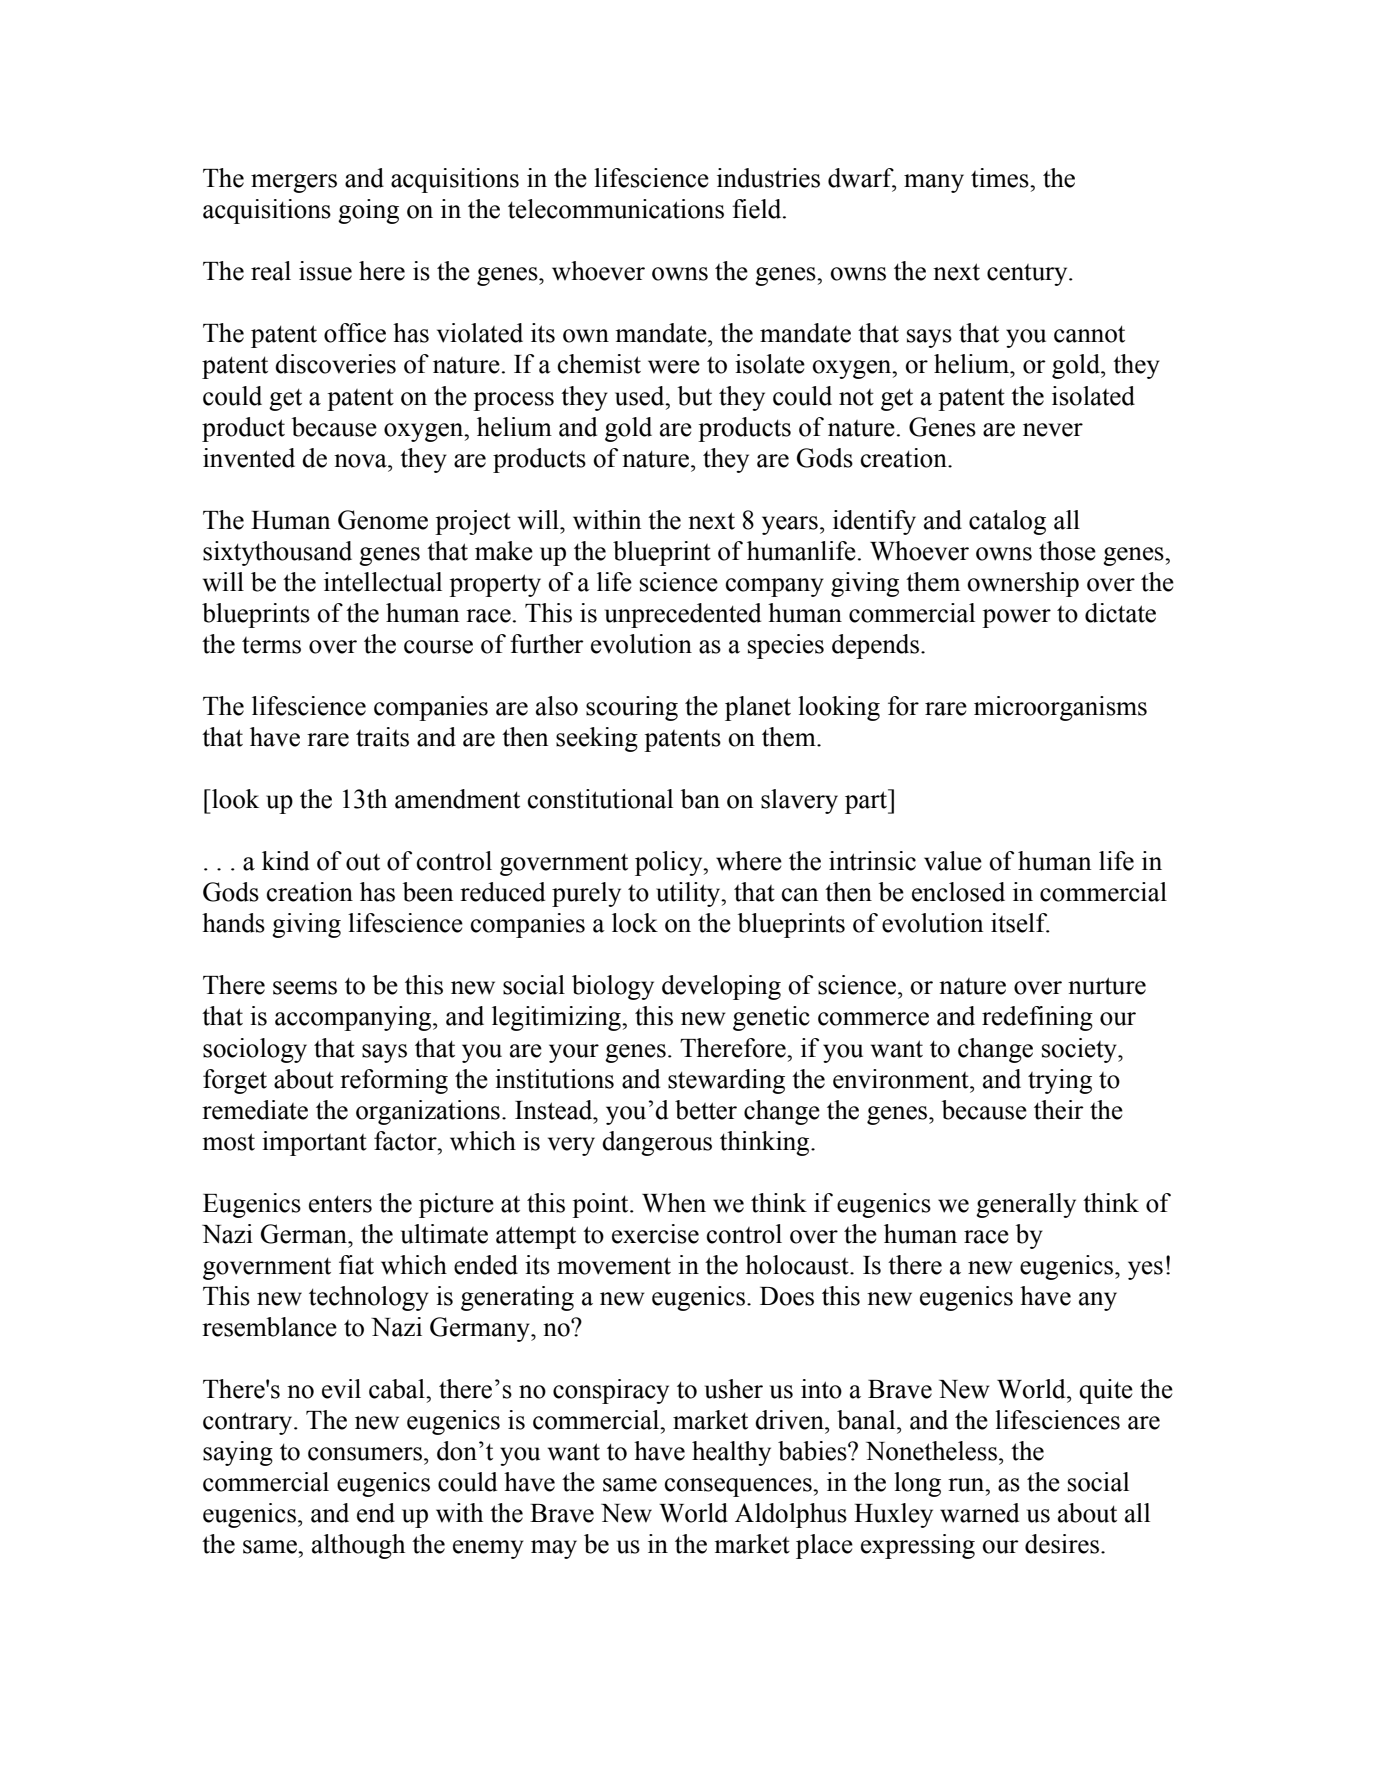 The width and height of the screenshot is (1377, 1782). I want to click on telecommunications, so click(616, 209).
